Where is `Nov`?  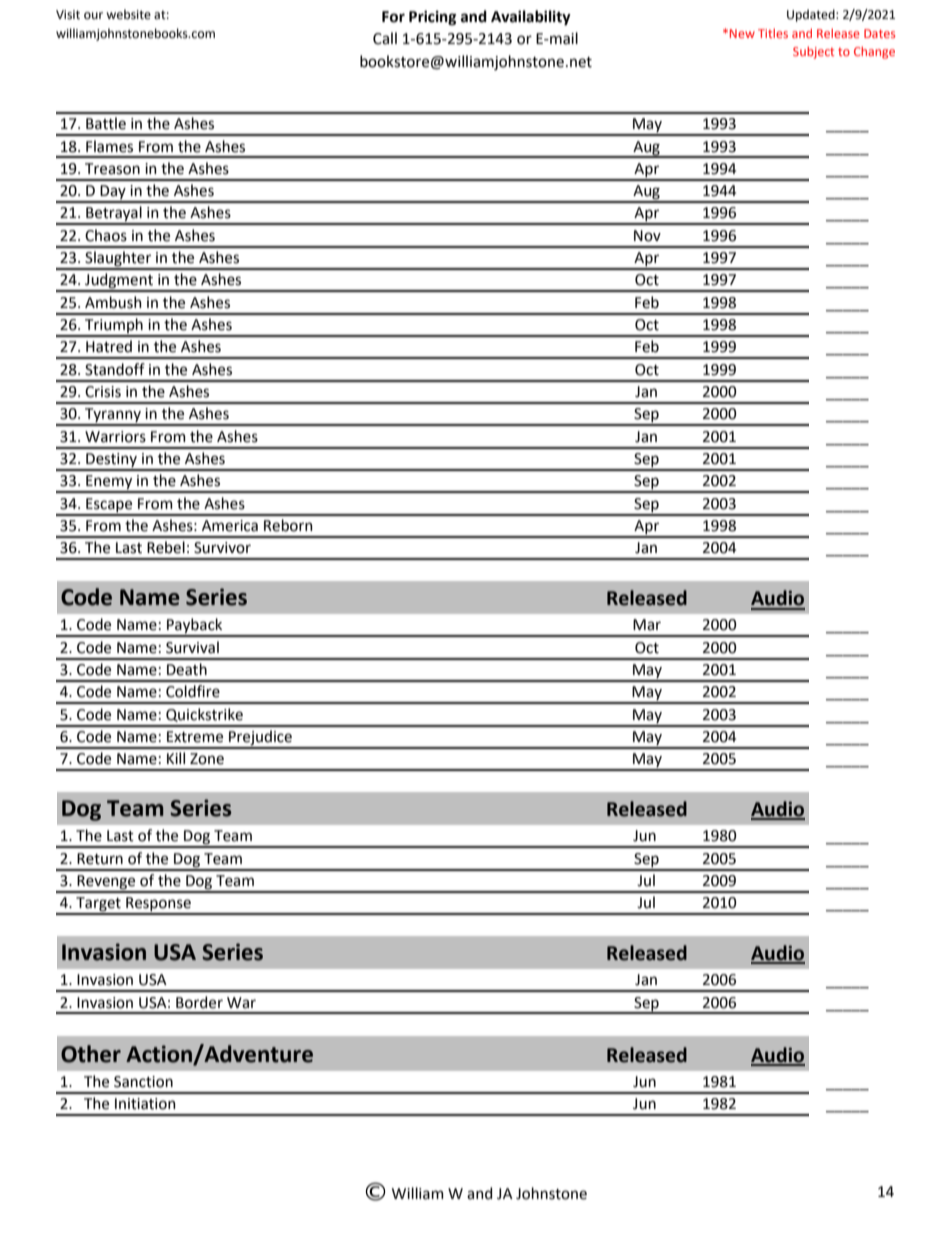
Nov is located at coordinates (647, 236).
